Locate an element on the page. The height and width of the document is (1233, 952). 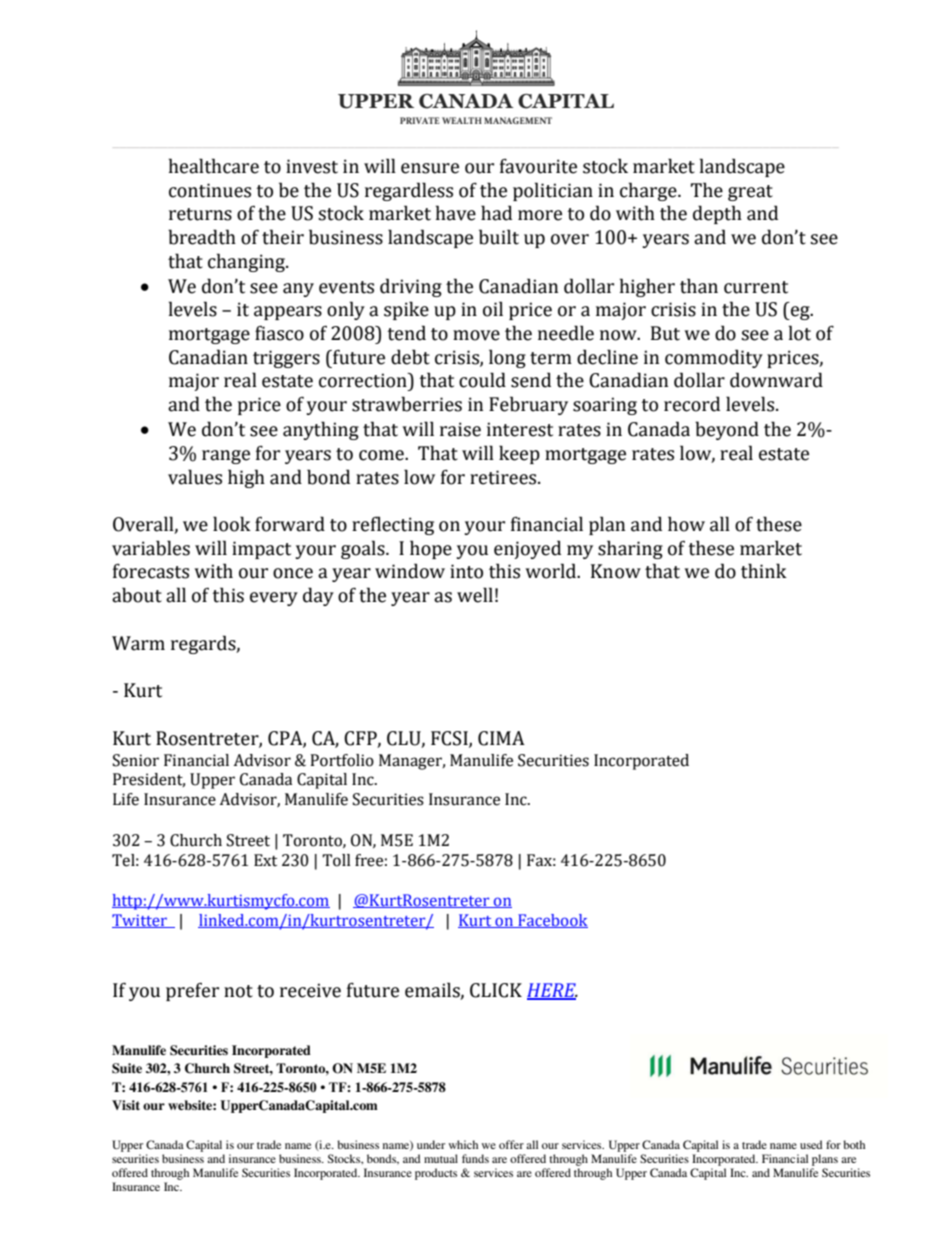
Ext is located at coordinates (265, 860).
